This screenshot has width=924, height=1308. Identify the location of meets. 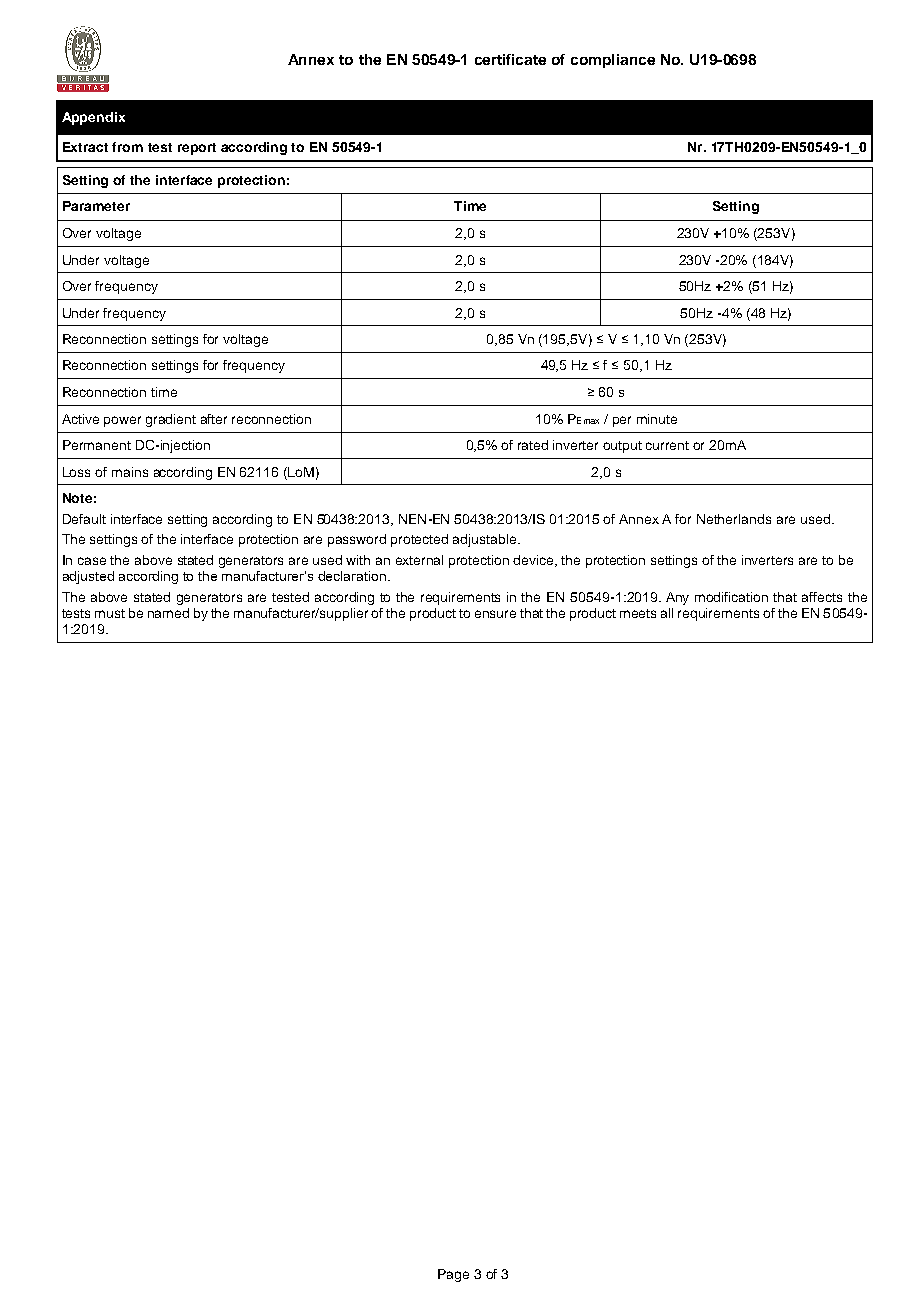
(638, 613).
